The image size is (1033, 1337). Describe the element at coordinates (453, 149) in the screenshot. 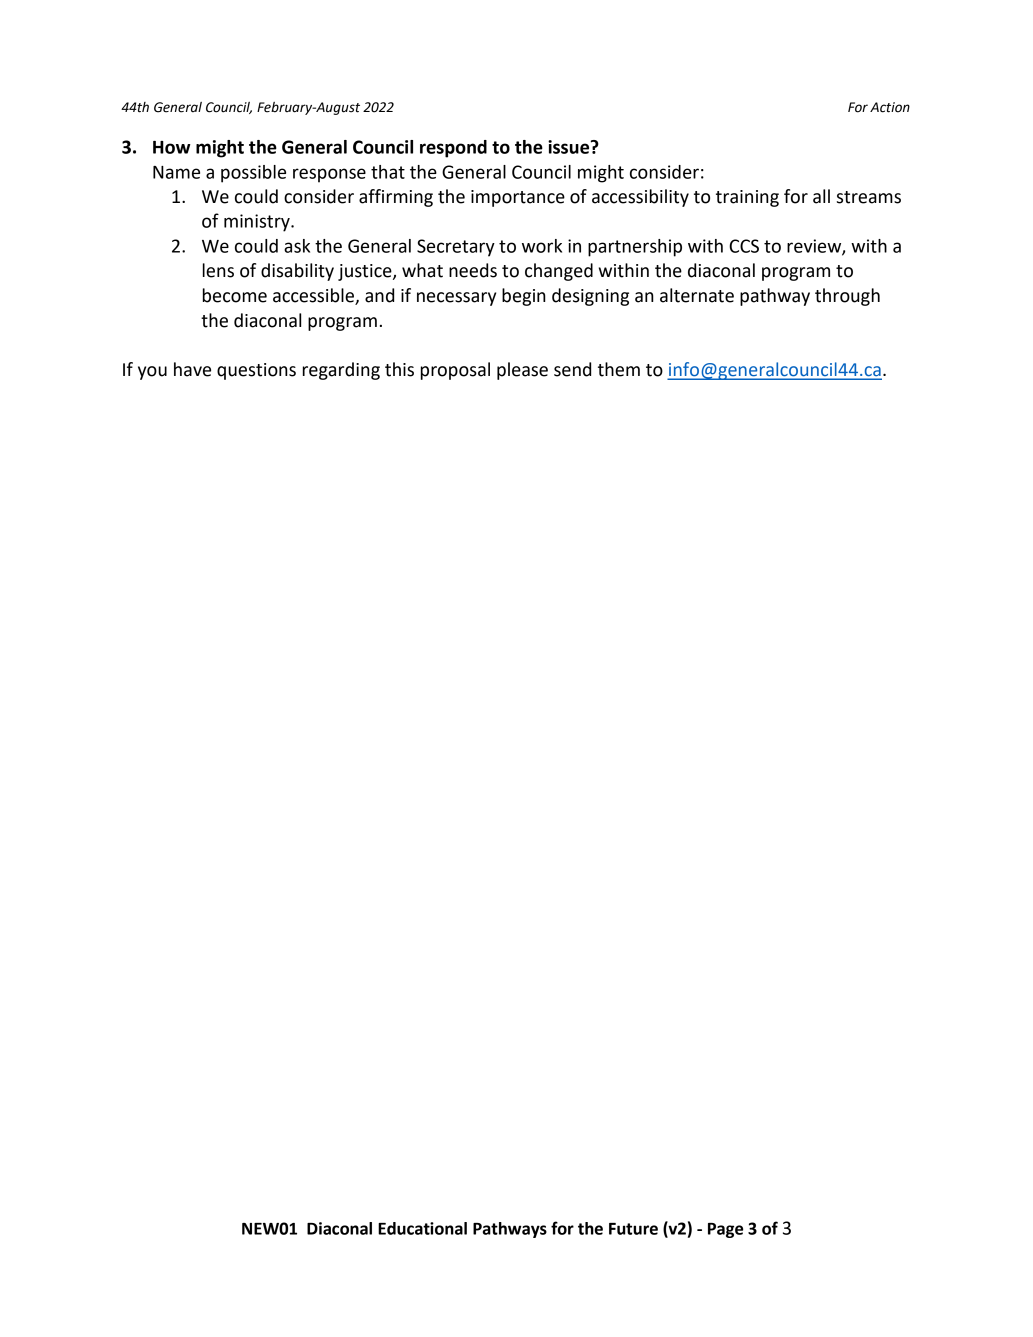

I see `respond` at that location.
